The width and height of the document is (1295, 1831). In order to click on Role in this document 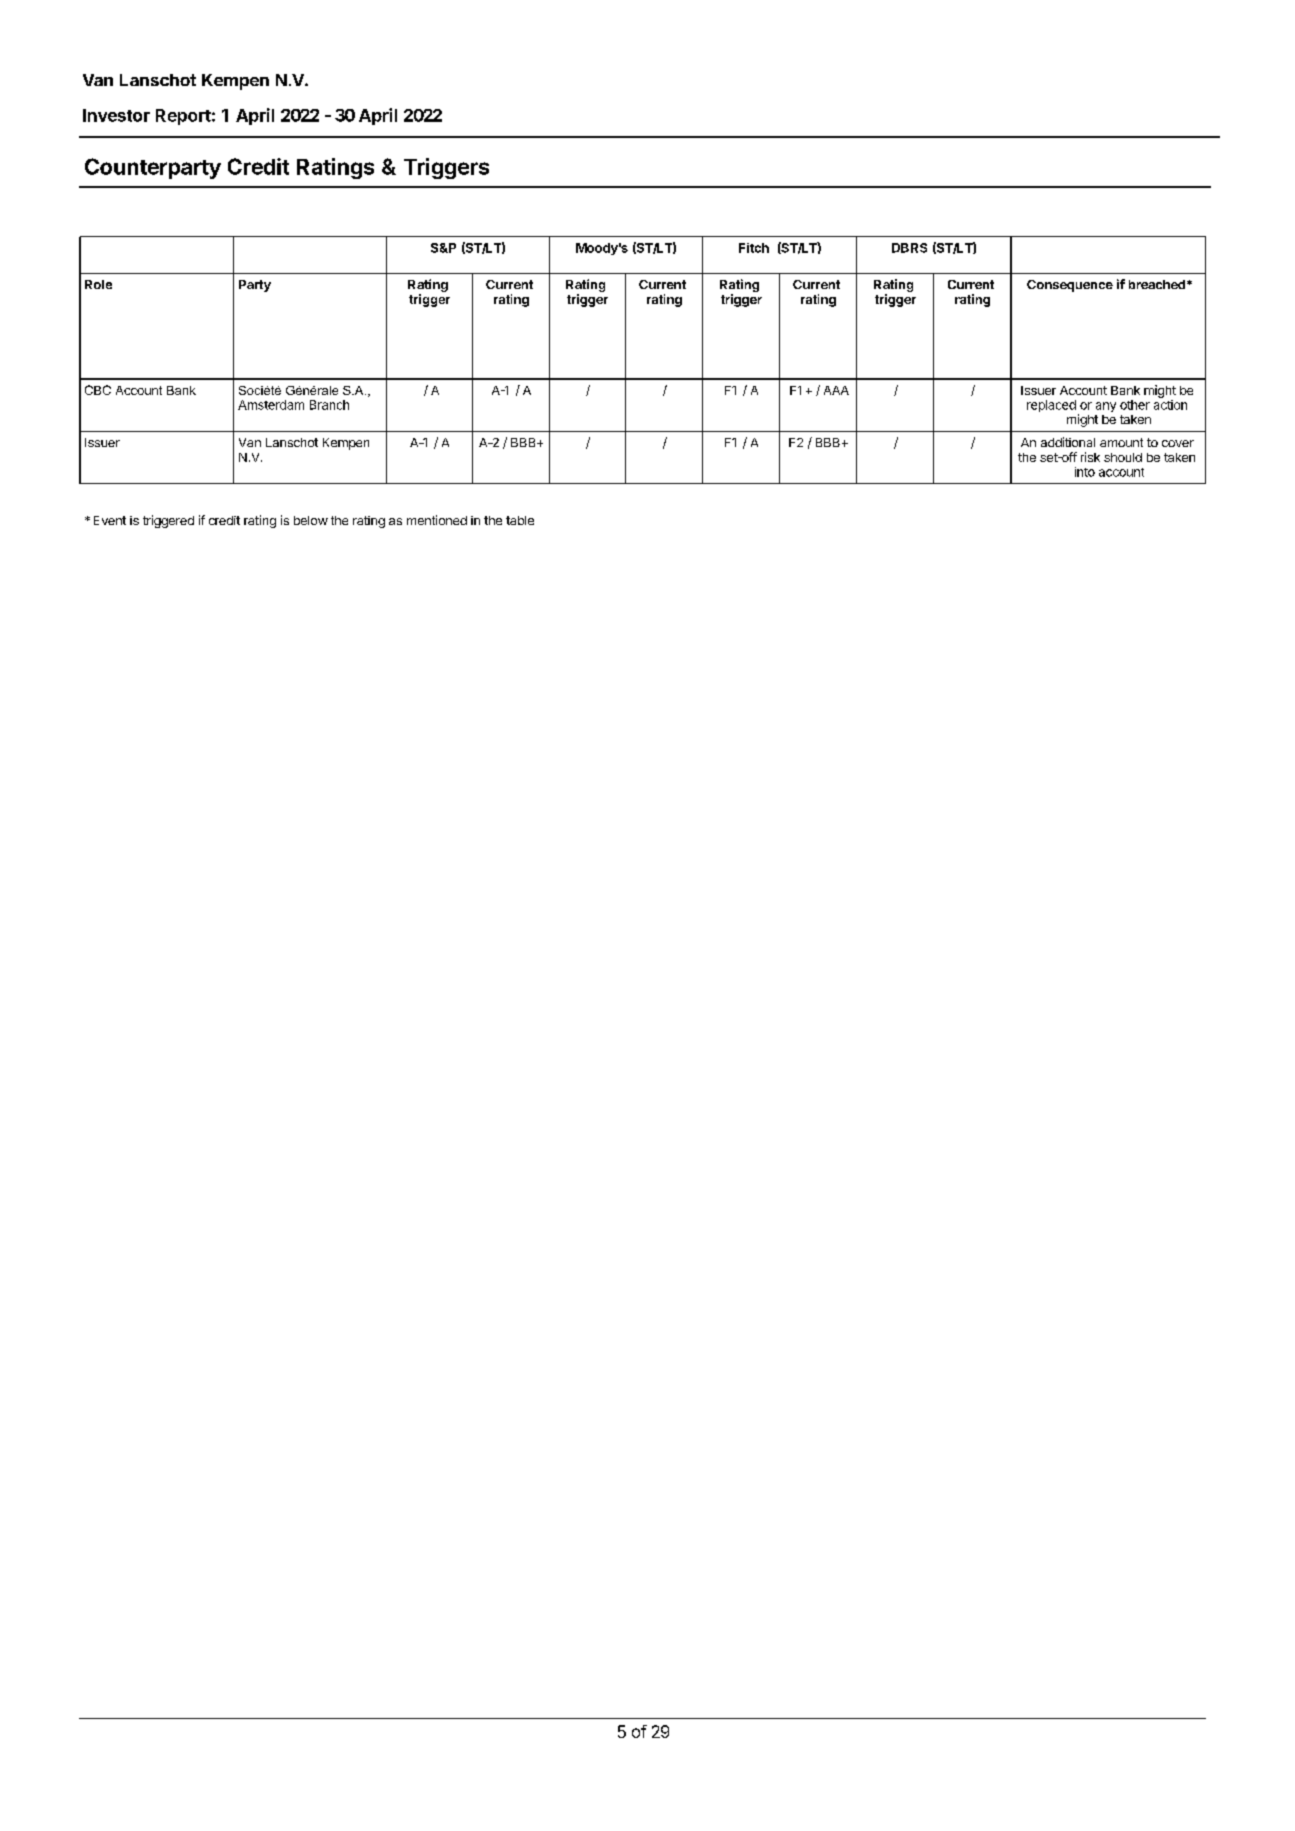, I will do `click(98, 284)`.
